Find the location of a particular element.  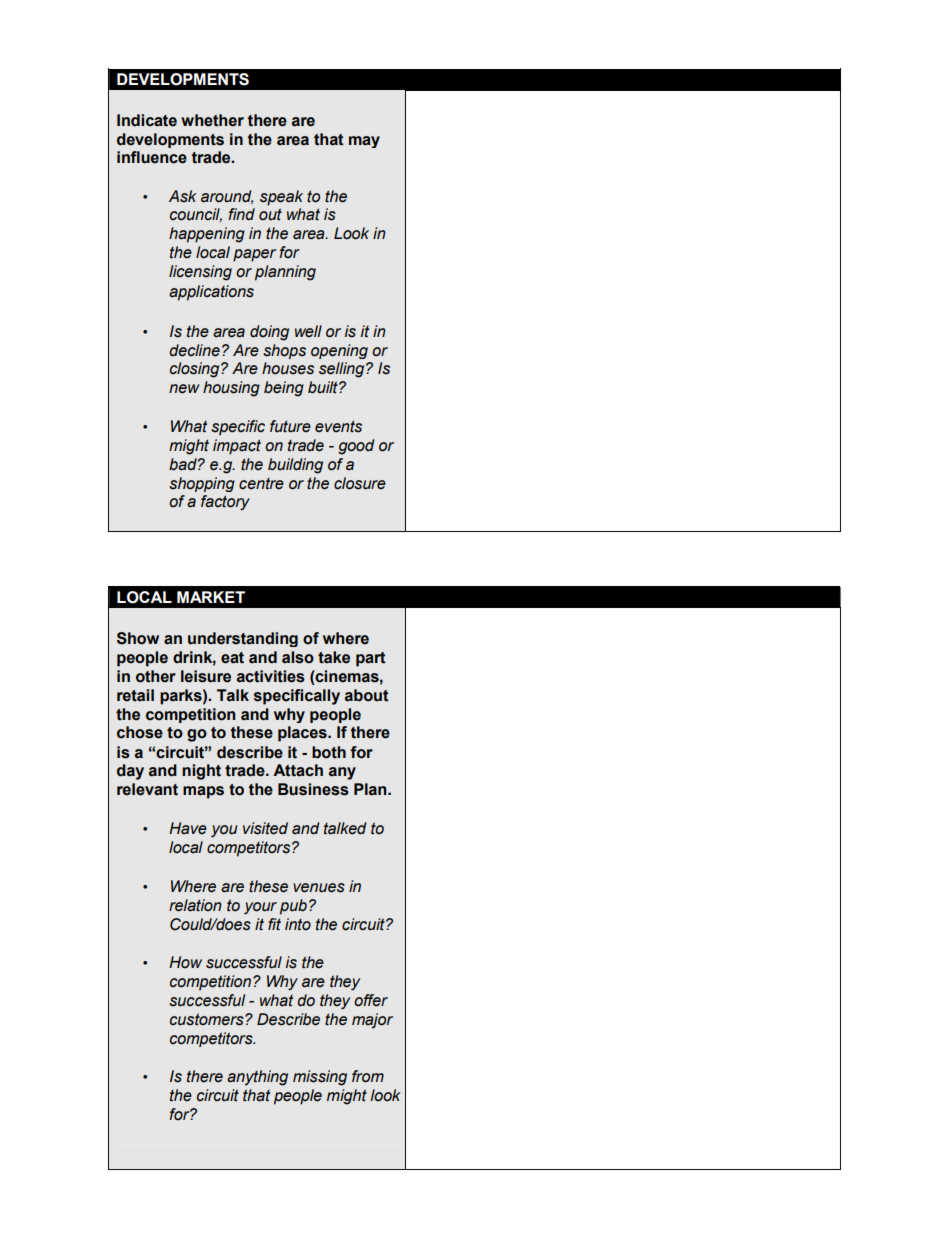

understanding is located at coordinates (243, 639).
